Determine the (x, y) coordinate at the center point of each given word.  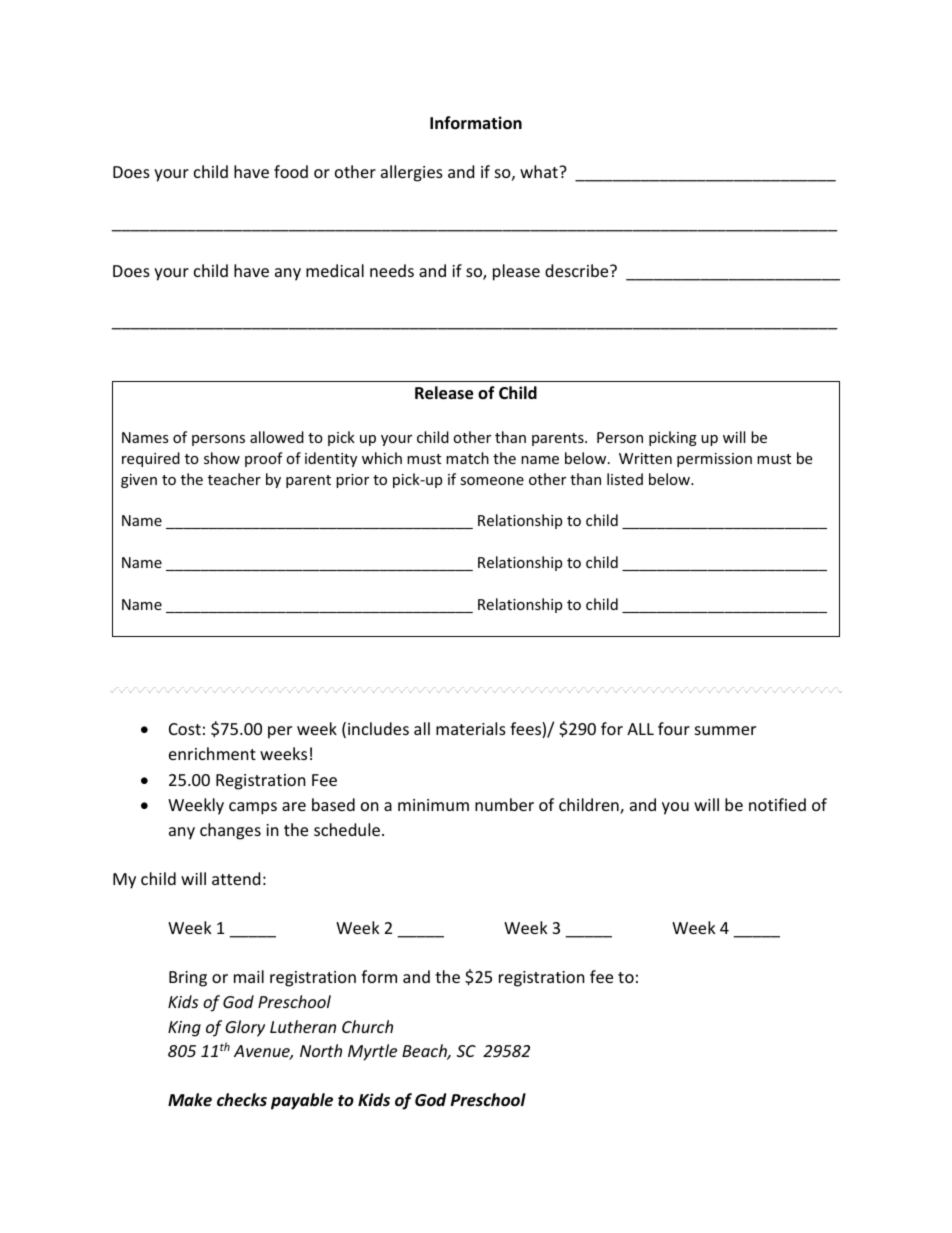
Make (190, 1099)
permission (714, 460)
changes (230, 831)
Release (444, 393)
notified (777, 804)
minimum (433, 805)
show (222, 458)
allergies (412, 173)
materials (471, 728)
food (291, 171)
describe (578, 270)
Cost (185, 729)
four (674, 728)
